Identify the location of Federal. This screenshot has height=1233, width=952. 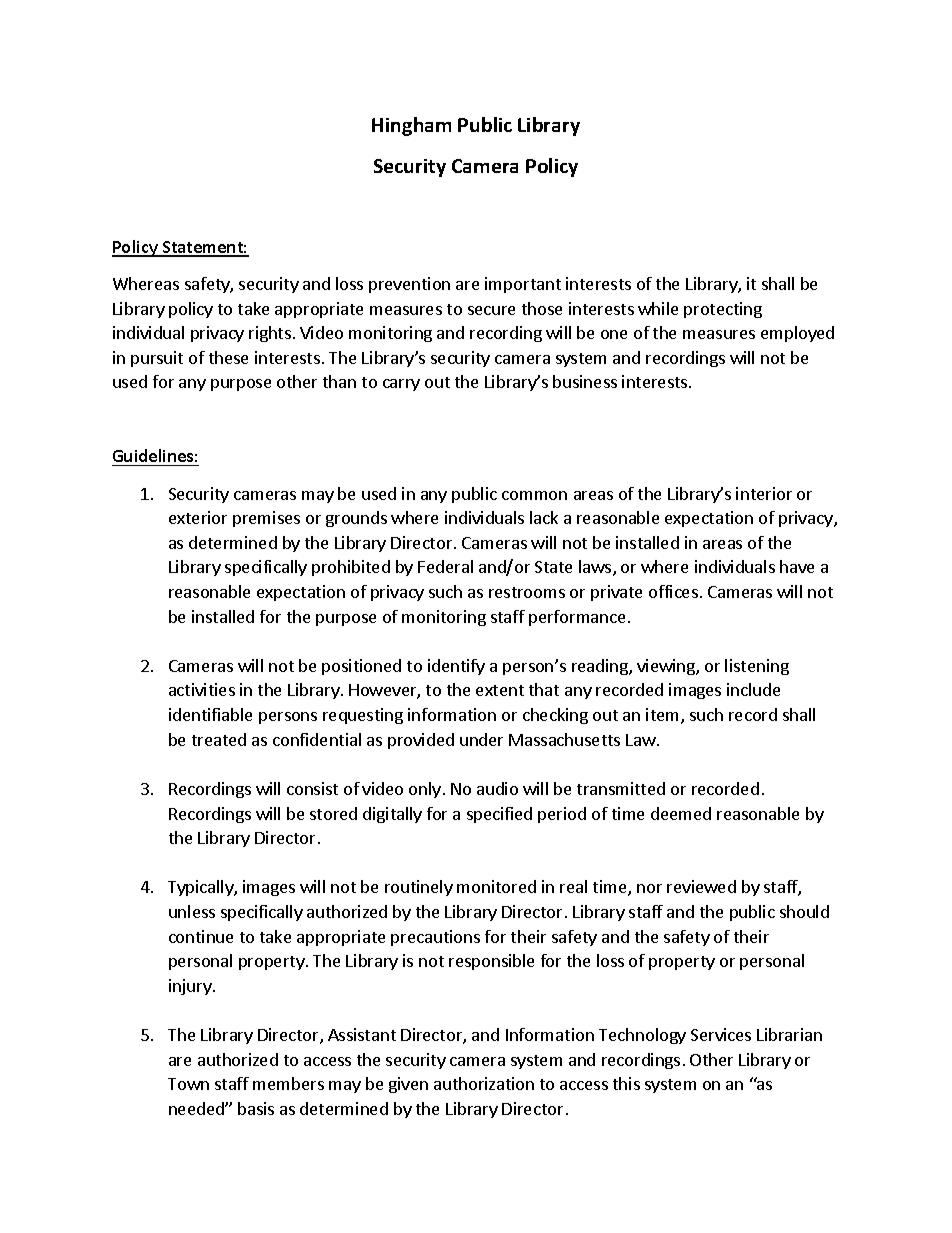
(445, 566).
